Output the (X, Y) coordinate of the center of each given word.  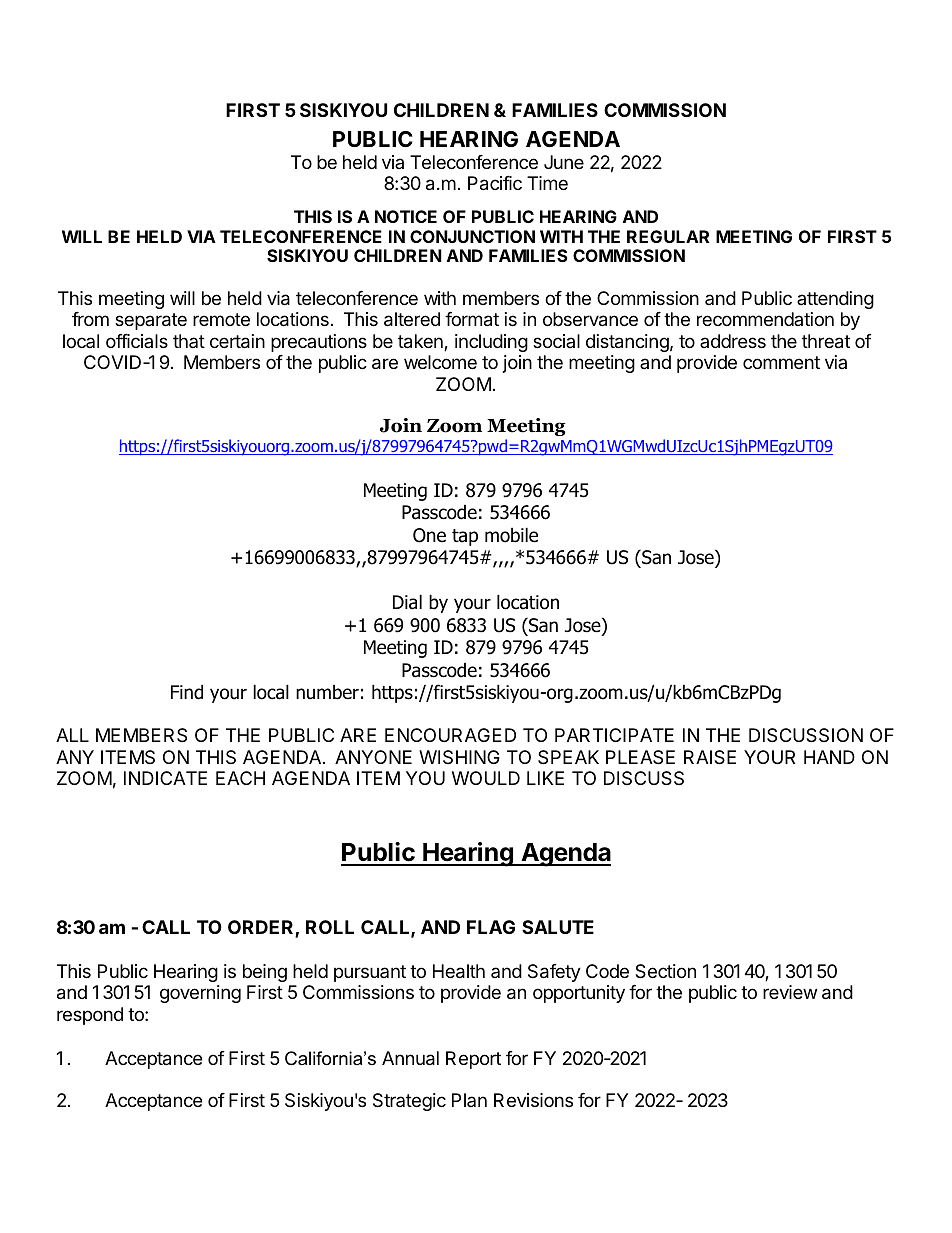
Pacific (495, 183)
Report (473, 1060)
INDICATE (165, 778)
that (189, 341)
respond (90, 1016)
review (790, 992)
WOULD (486, 778)
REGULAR (668, 236)
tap (465, 537)
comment (781, 362)
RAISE (710, 757)
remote (221, 319)
